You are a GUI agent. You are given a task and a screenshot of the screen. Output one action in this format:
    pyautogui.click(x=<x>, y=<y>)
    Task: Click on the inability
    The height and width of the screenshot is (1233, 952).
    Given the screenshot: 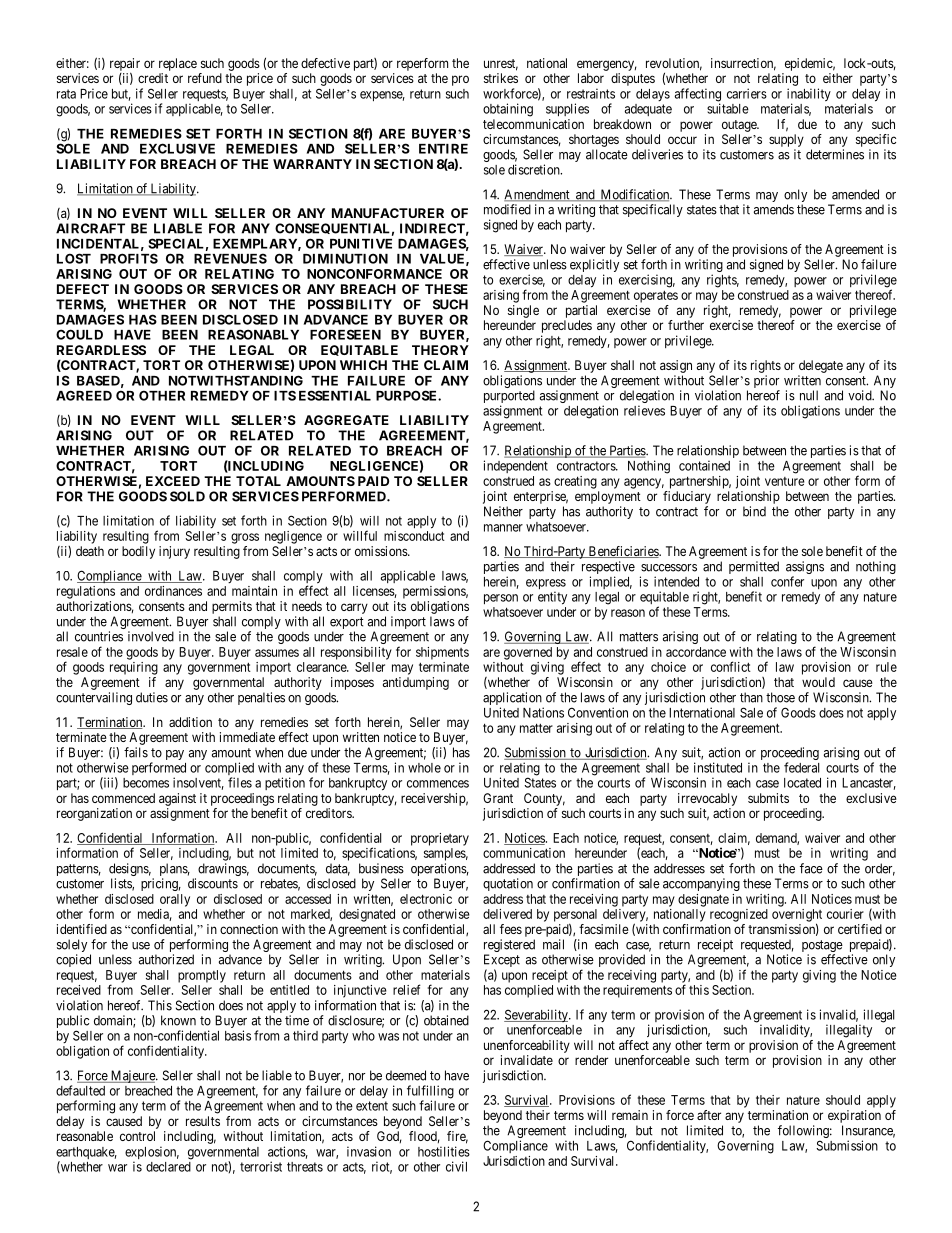 What is the action you would take?
    pyautogui.click(x=809, y=96)
